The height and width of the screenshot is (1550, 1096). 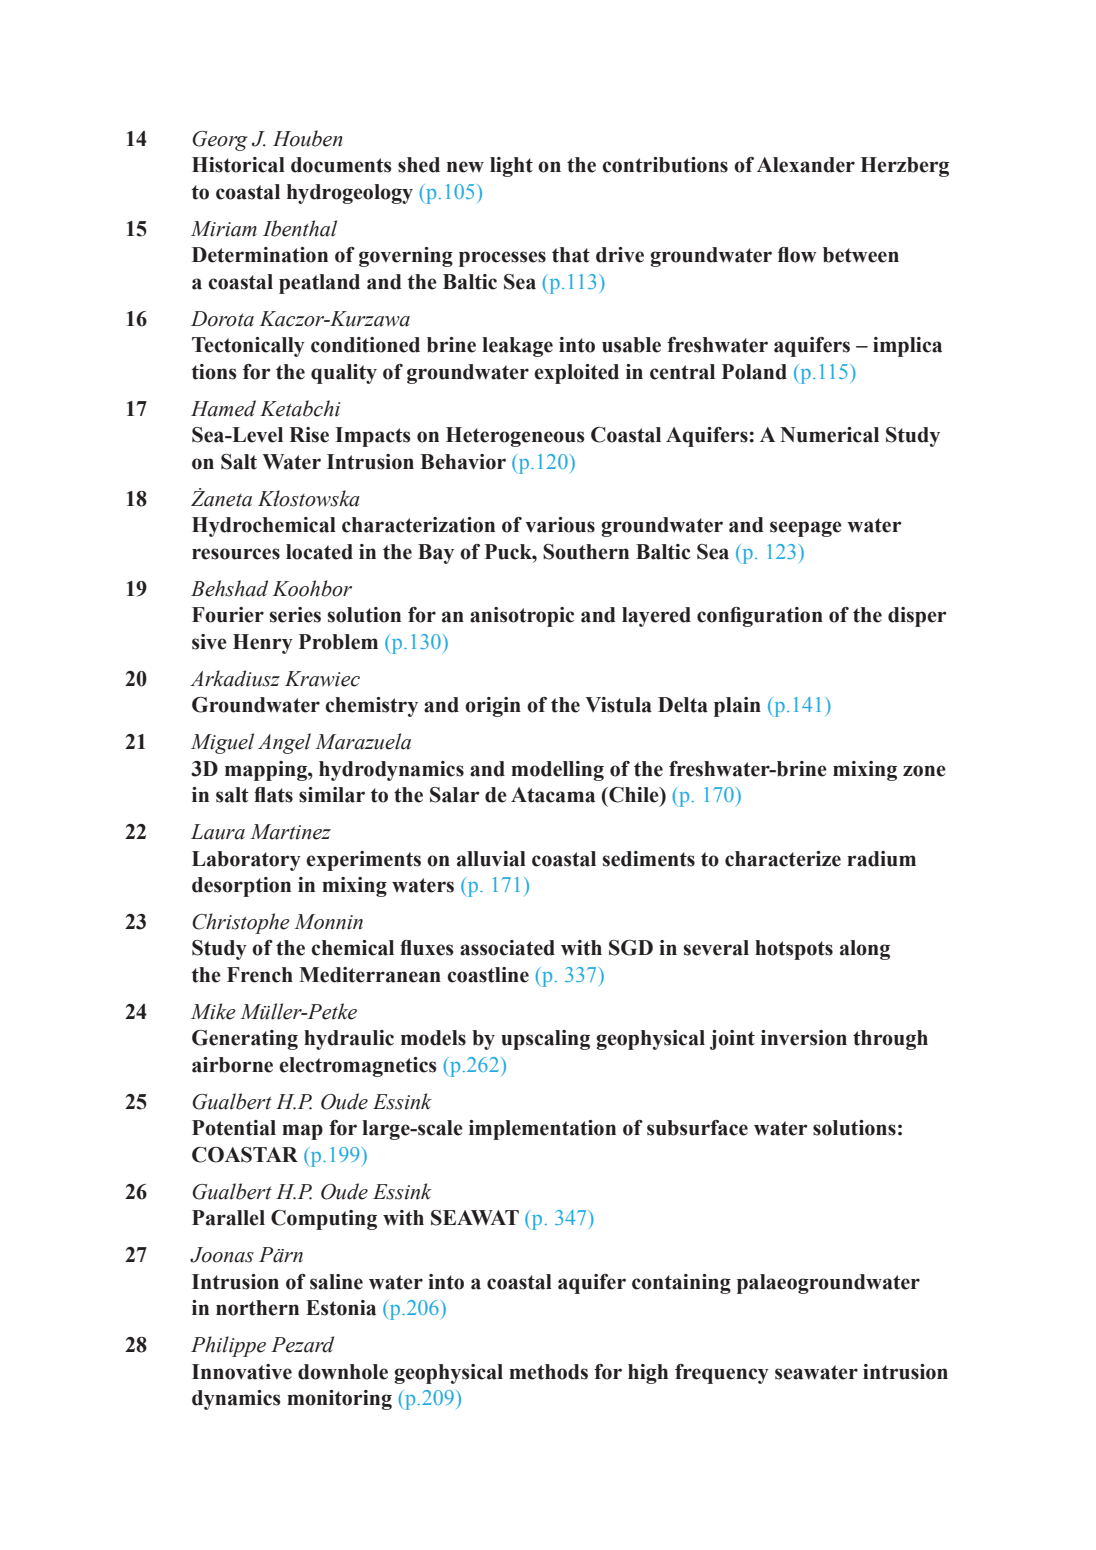 I want to click on Angel, so click(x=284, y=743).
